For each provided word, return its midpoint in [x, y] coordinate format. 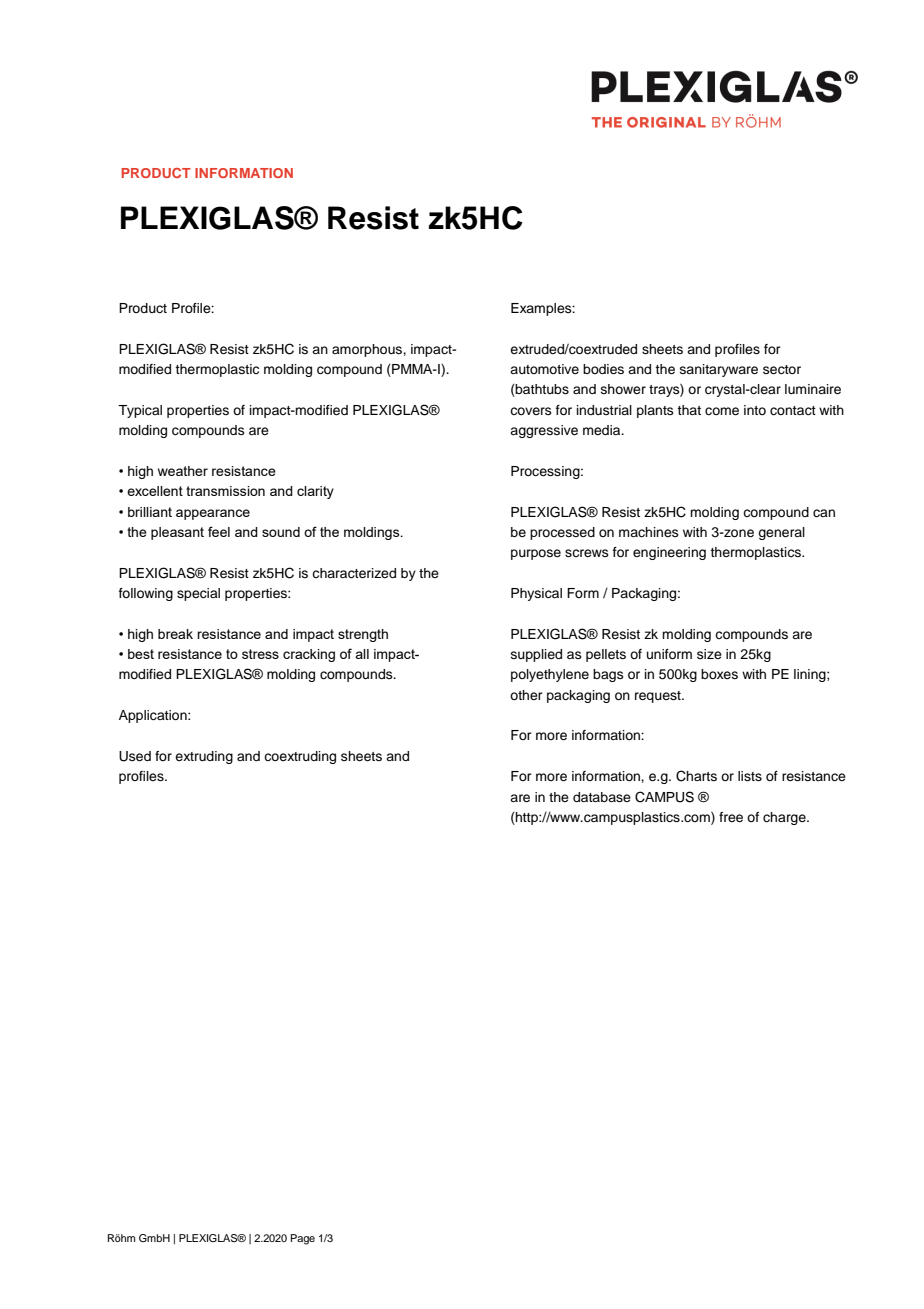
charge [785, 818]
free [731, 817]
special [198, 594]
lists [750, 776]
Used [135, 756]
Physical [536, 594]
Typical [140, 411]
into [755, 410]
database [602, 797]
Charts [696, 776]
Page [303, 1239]
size [709, 654]
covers [531, 411]
